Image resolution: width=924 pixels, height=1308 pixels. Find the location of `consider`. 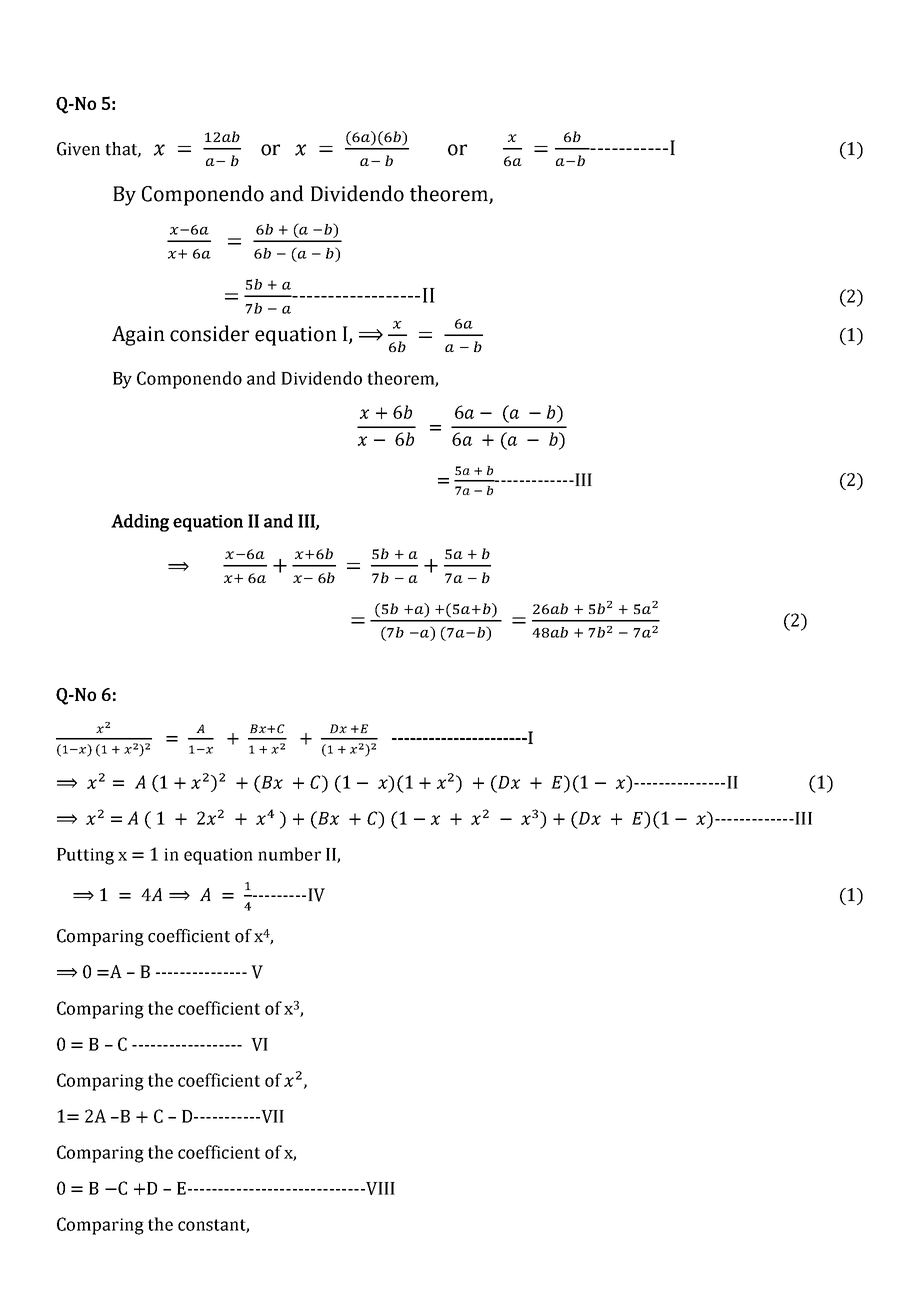

consider is located at coordinates (209, 333).
